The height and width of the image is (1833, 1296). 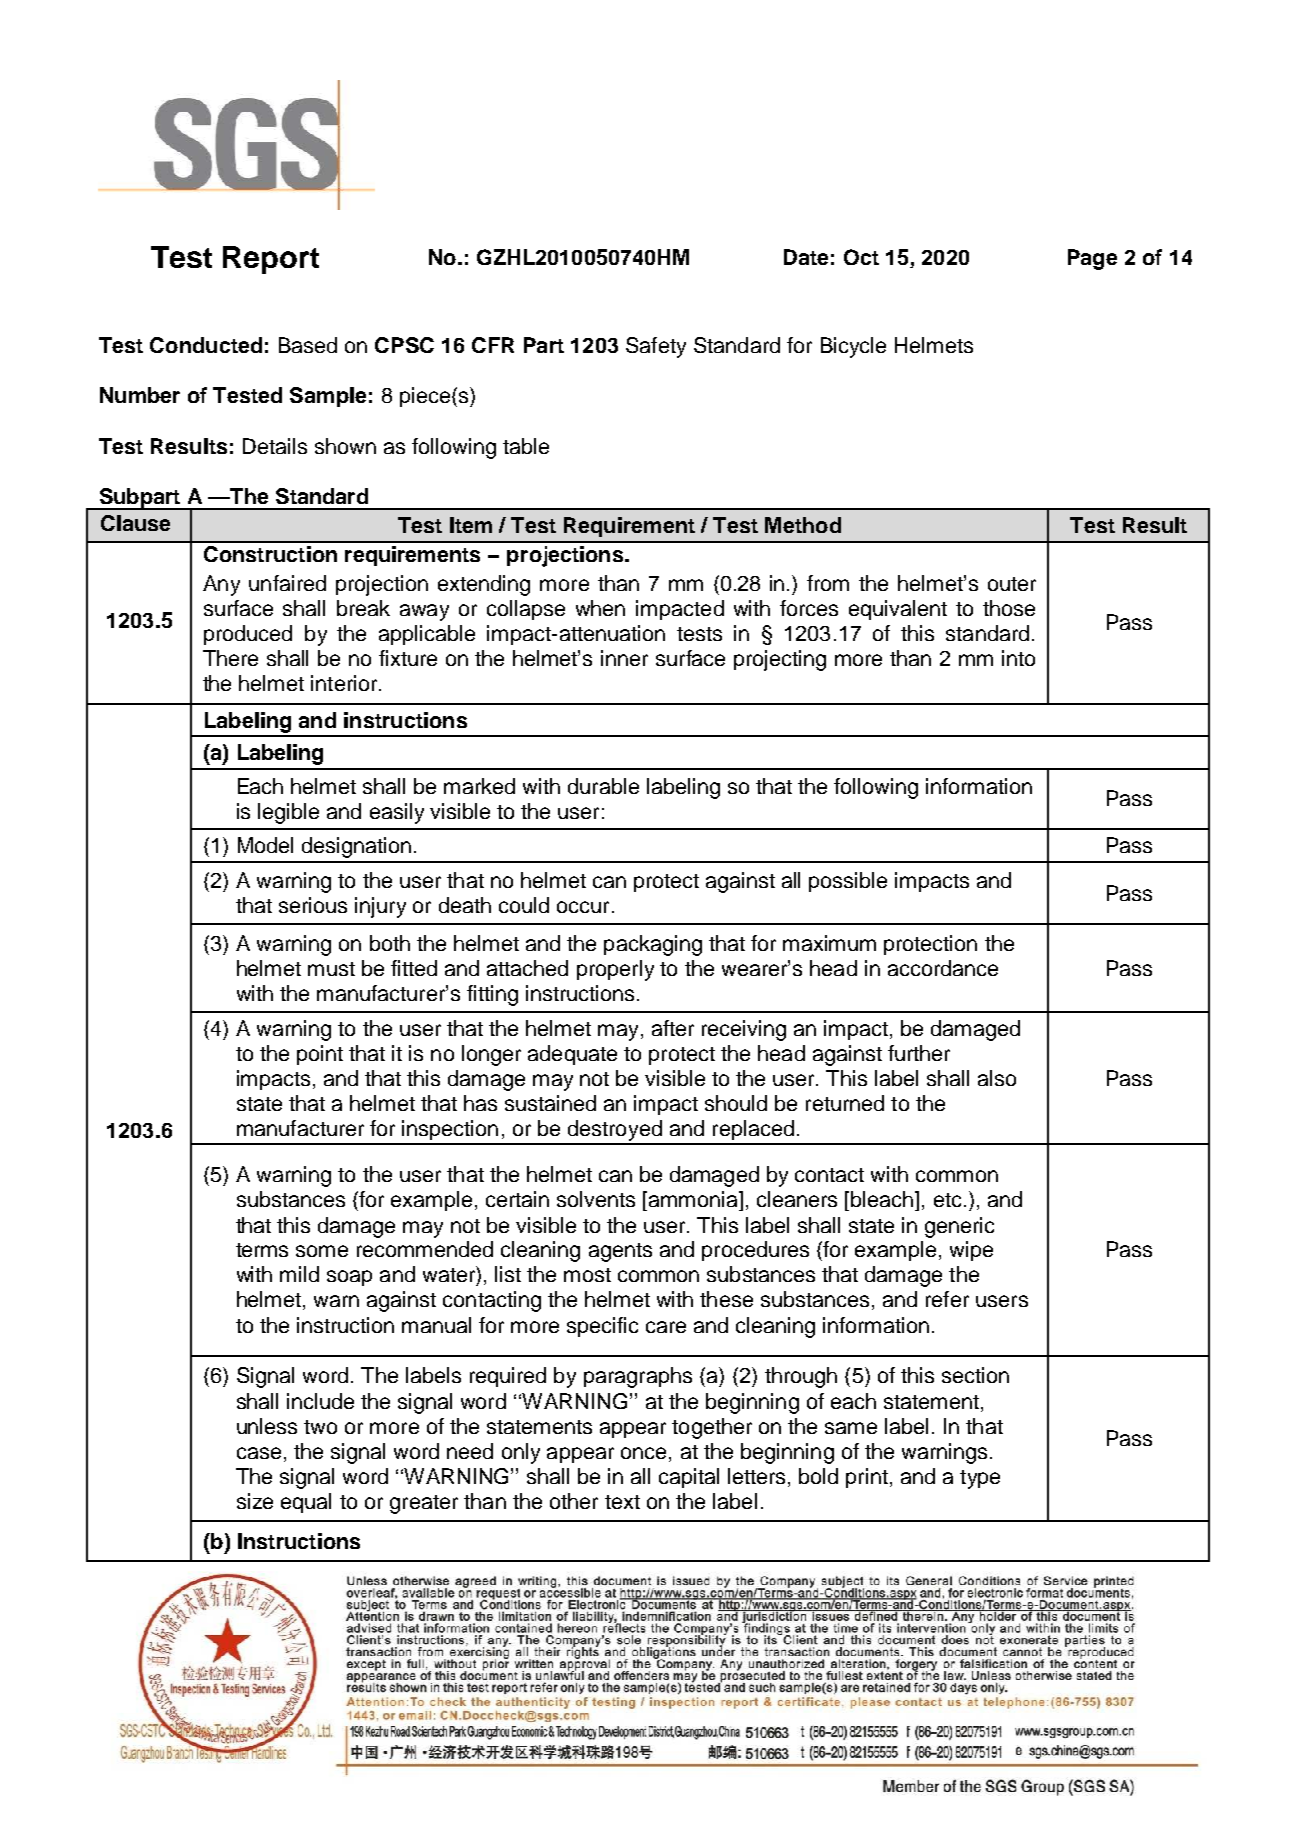 What do you see at coordinates (656, 347) in the image?
I see `Safety` at bounding box center [656, 347].
